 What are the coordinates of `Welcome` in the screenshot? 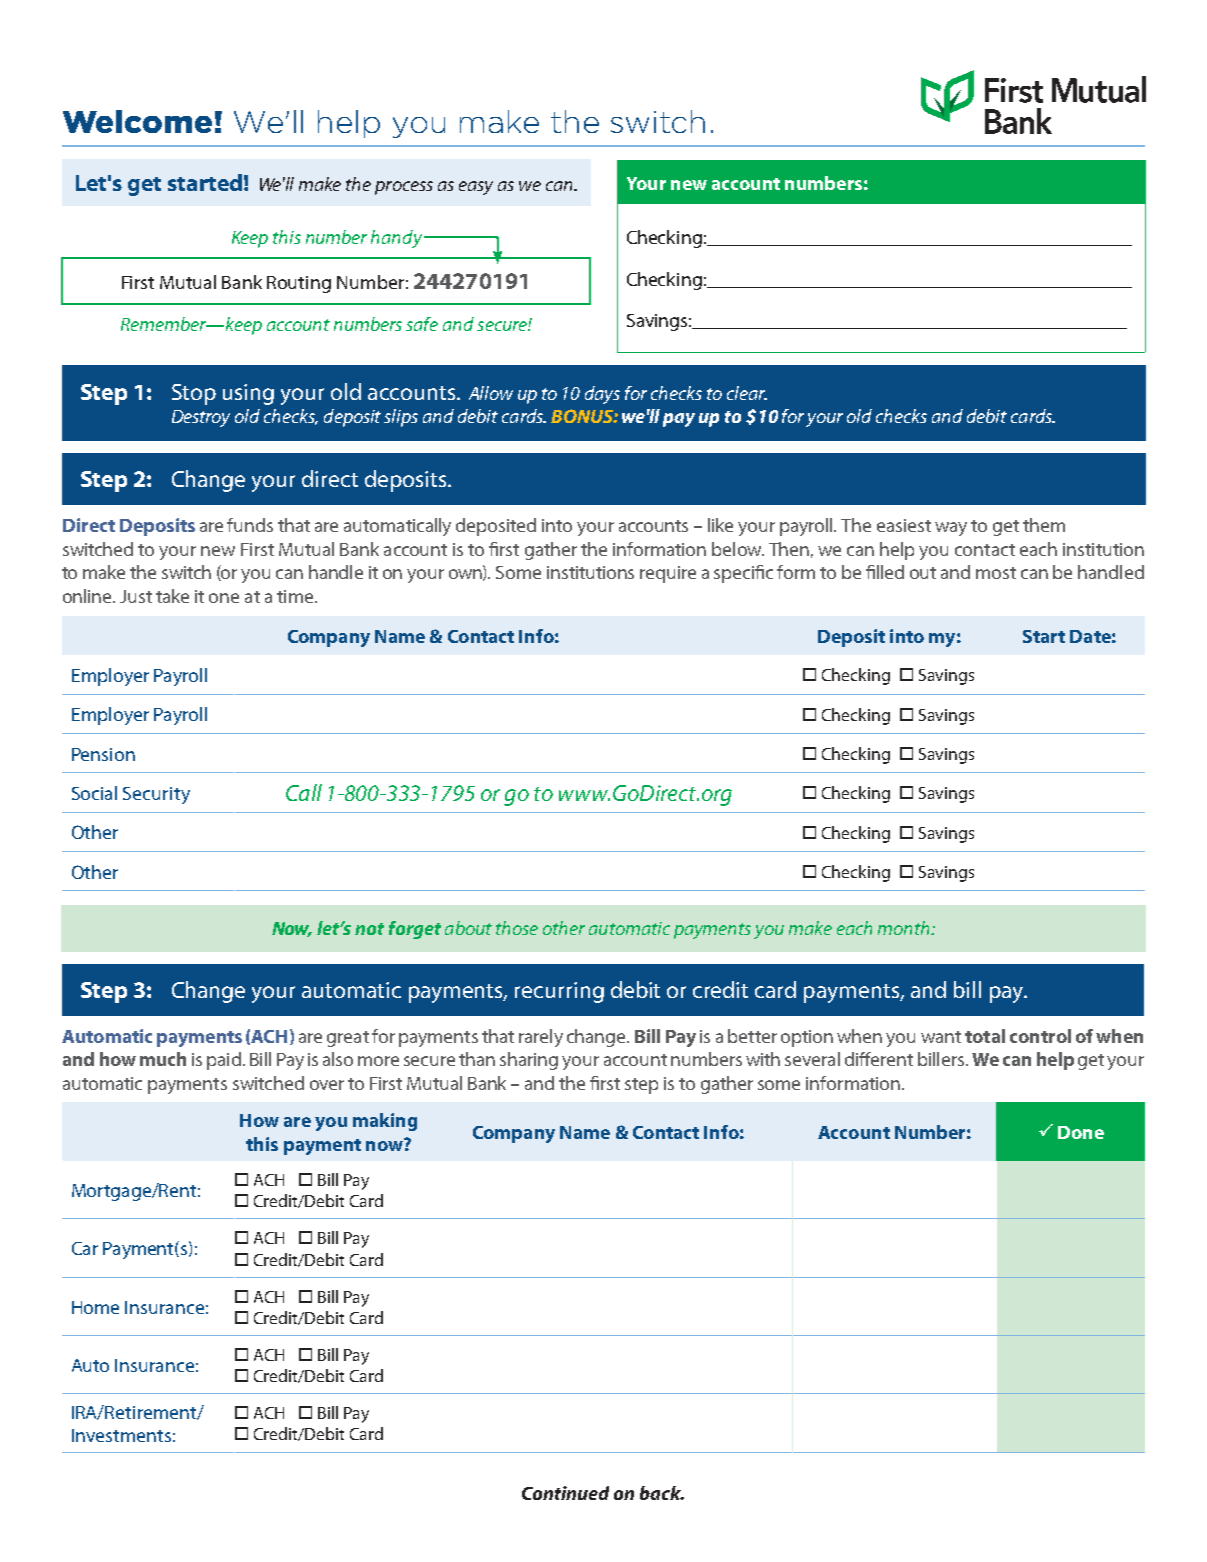 It's located at (137, 121).
